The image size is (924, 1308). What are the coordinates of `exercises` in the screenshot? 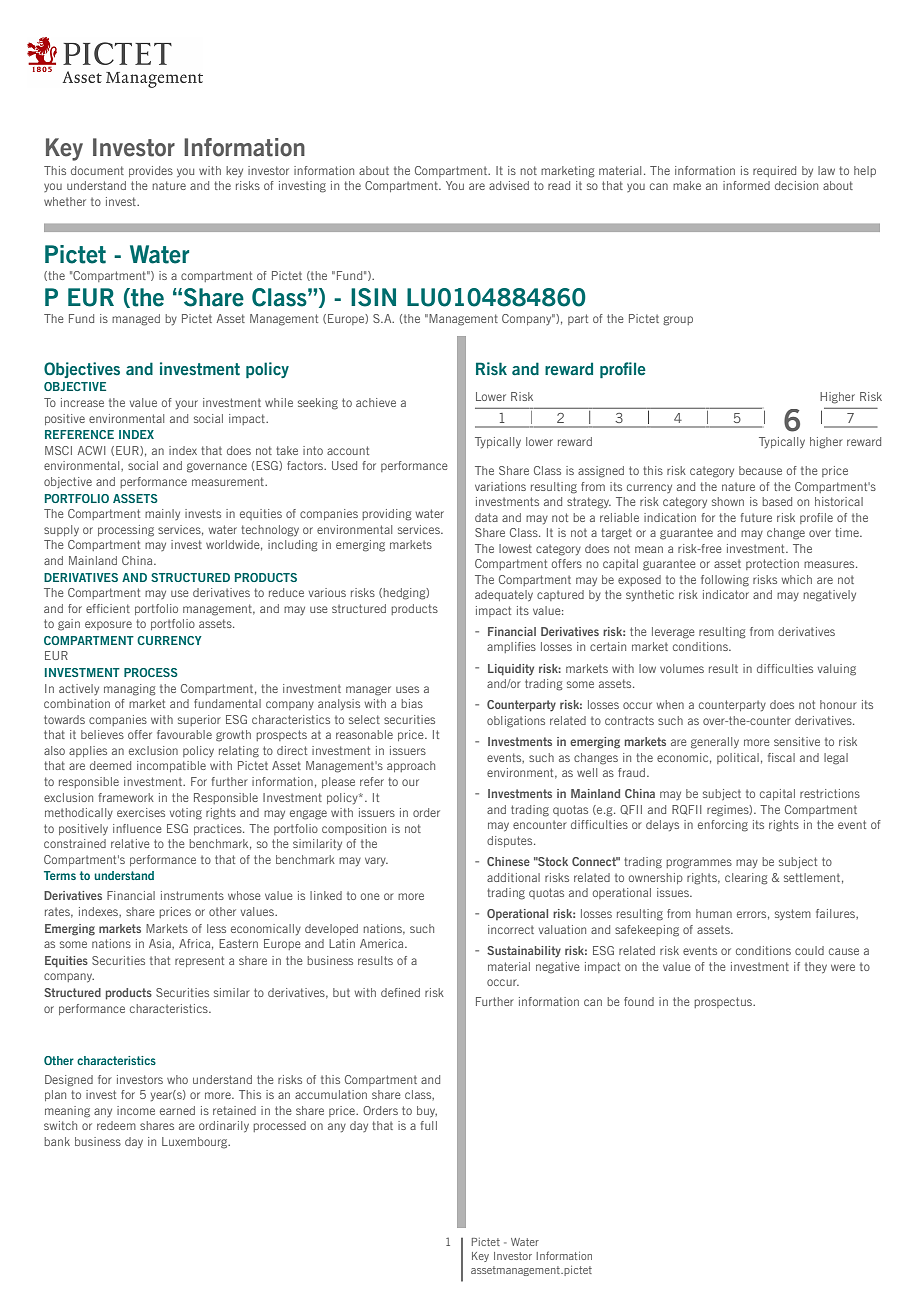 It's located at (141, 812).
